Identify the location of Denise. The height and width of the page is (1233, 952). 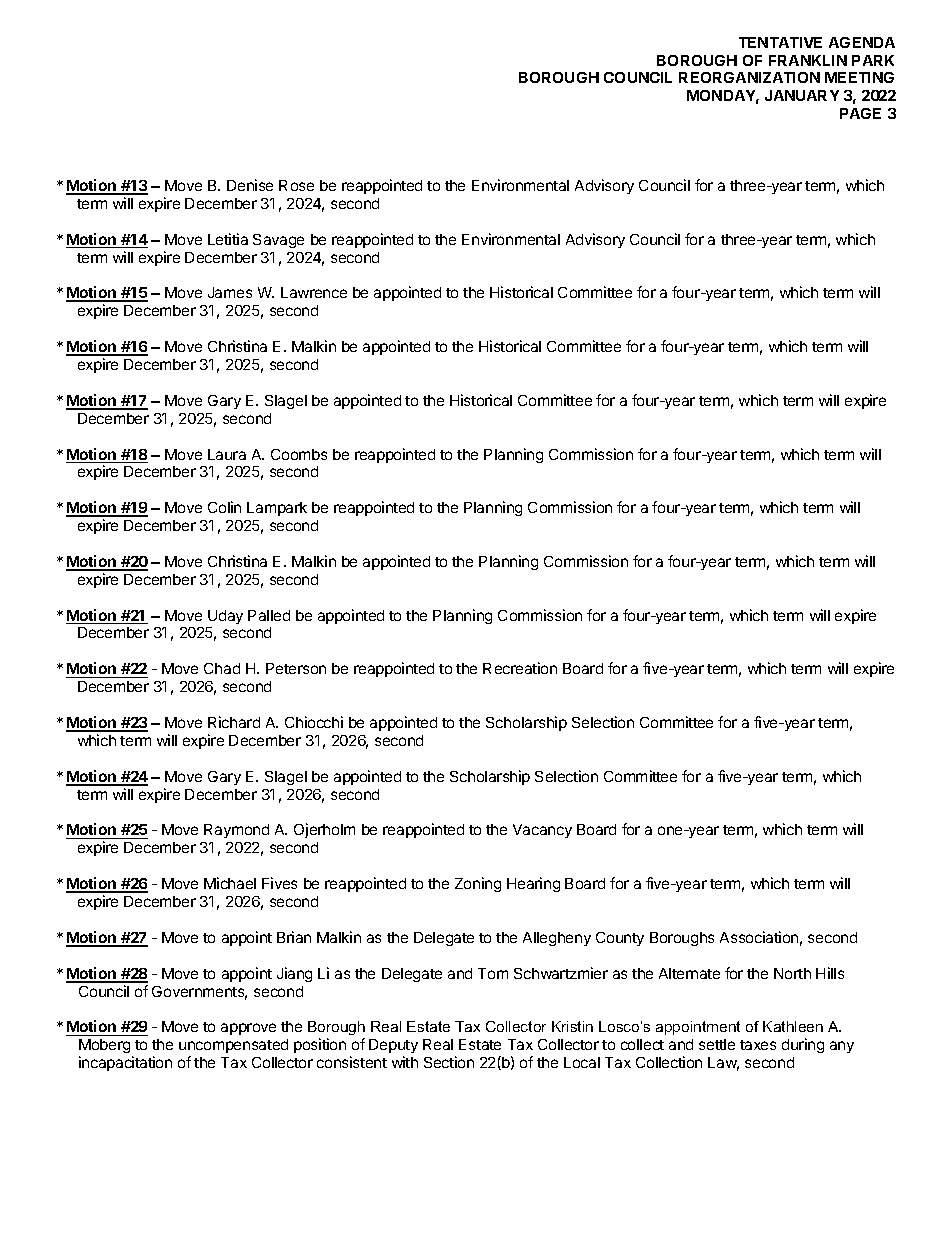
(250, 185).
